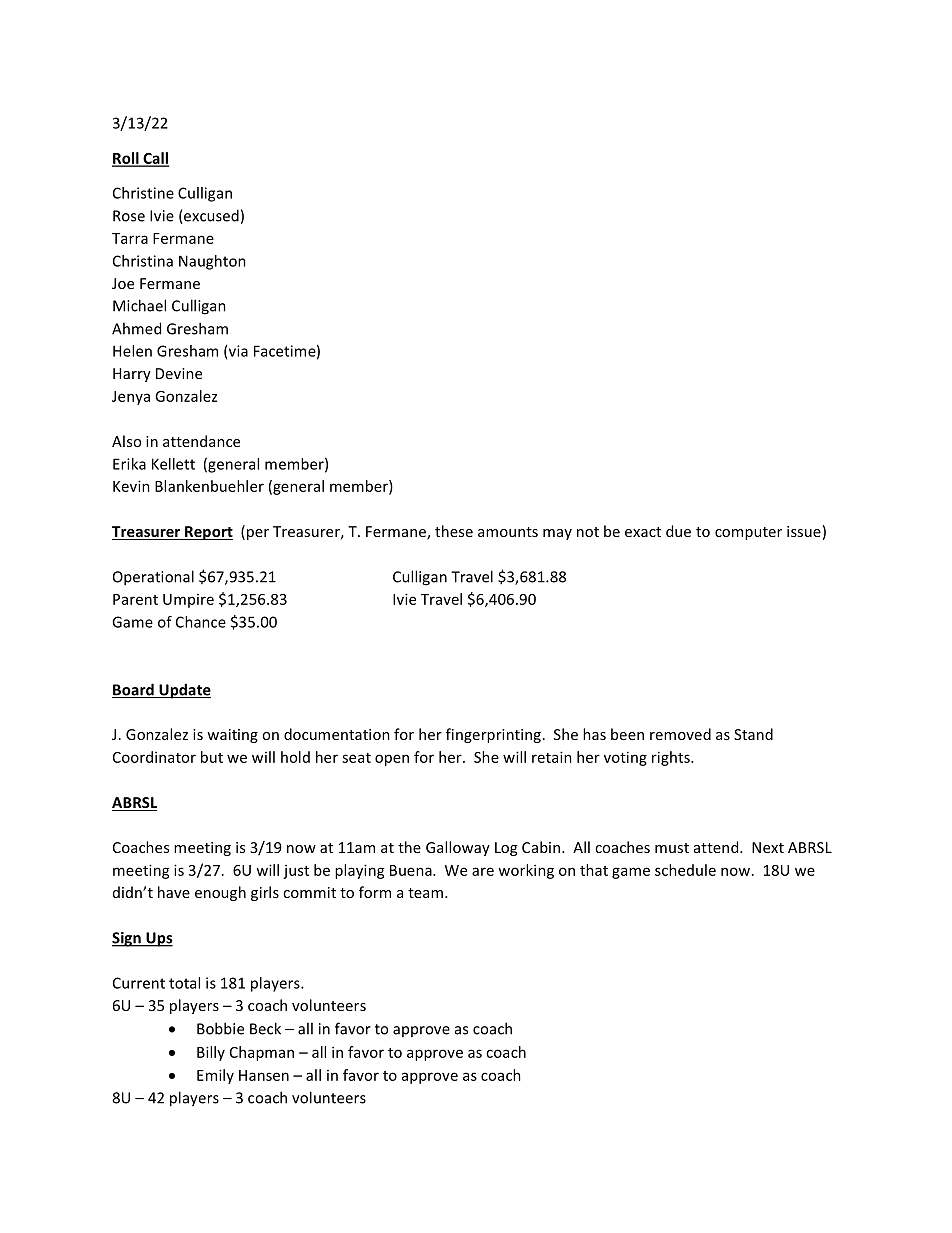 The image size is (952, 1233). Describe the element at coordinates (643, 532) in the screenshot. I see `exact` at that location.
